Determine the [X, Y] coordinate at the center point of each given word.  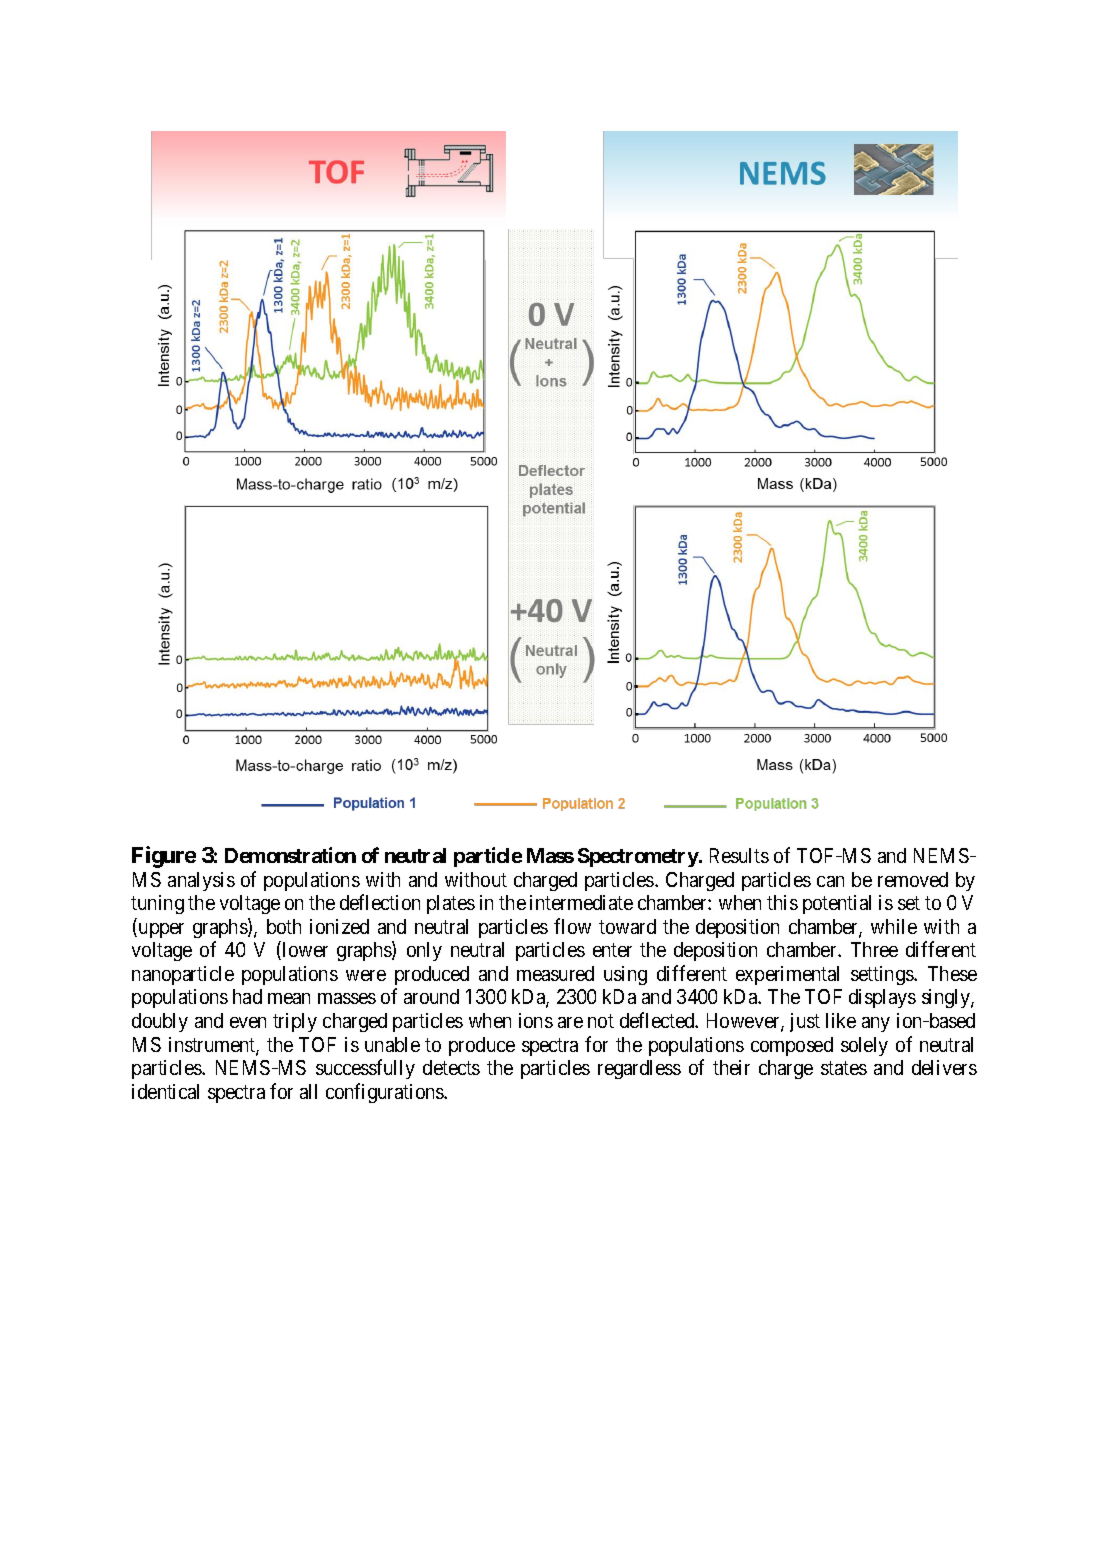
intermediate [581, 902]
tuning [157, 904]
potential [837, 904]
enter [612, 950]
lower [304, 950]
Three [874, 949]
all [308, 1091]
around [431, 996]
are [570, 1022]
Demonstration [290, 855]
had [247, 996]
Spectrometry [638, 857]
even [248, 1022]
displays [882, 998]
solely [864, 1046]
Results [739, 855]
